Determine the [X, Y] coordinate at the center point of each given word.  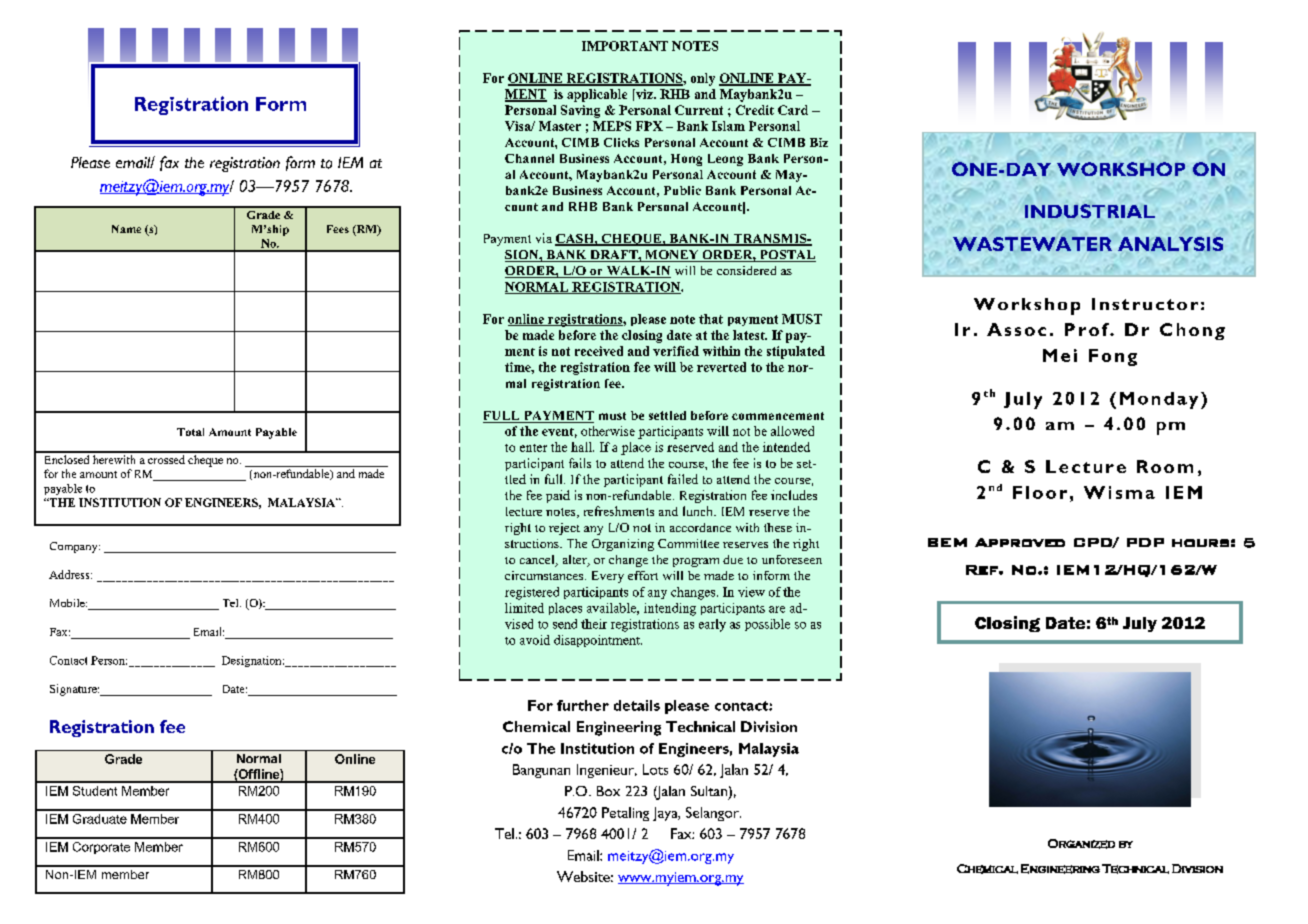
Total [190, 432]
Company [75, 547]
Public [682, 190]
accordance [700, 527]
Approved [1020, 542]
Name [126, 229]
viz [644, 94]
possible [767, 625]
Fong [1113, 357]
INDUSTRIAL [1090, 211]
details [637, 705]
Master [560, 126]
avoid [535, 640]
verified [676, 351]
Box [608, 791]
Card [793, 110]
